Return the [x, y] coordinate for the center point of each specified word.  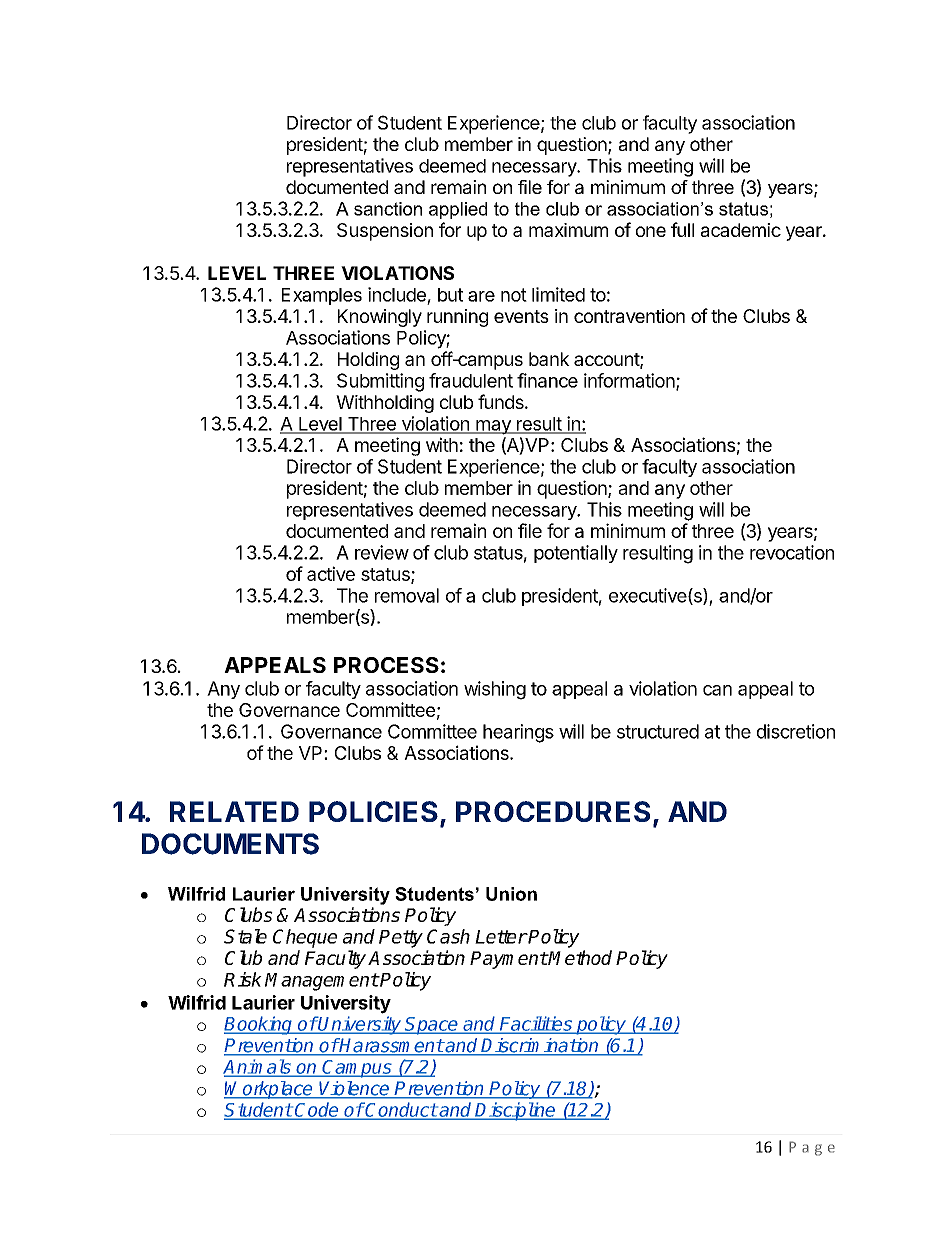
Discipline [516, 1111]
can [717, 690]
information [629, 380]
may [493, 427]
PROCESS [386, 665]
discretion [796, 731]
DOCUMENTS [230, 844]
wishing [495, 690]
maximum [568, 230]
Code [316, 1110]
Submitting [380, 382]
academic [741, 230]
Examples [322, 296]
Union [511, 894]
